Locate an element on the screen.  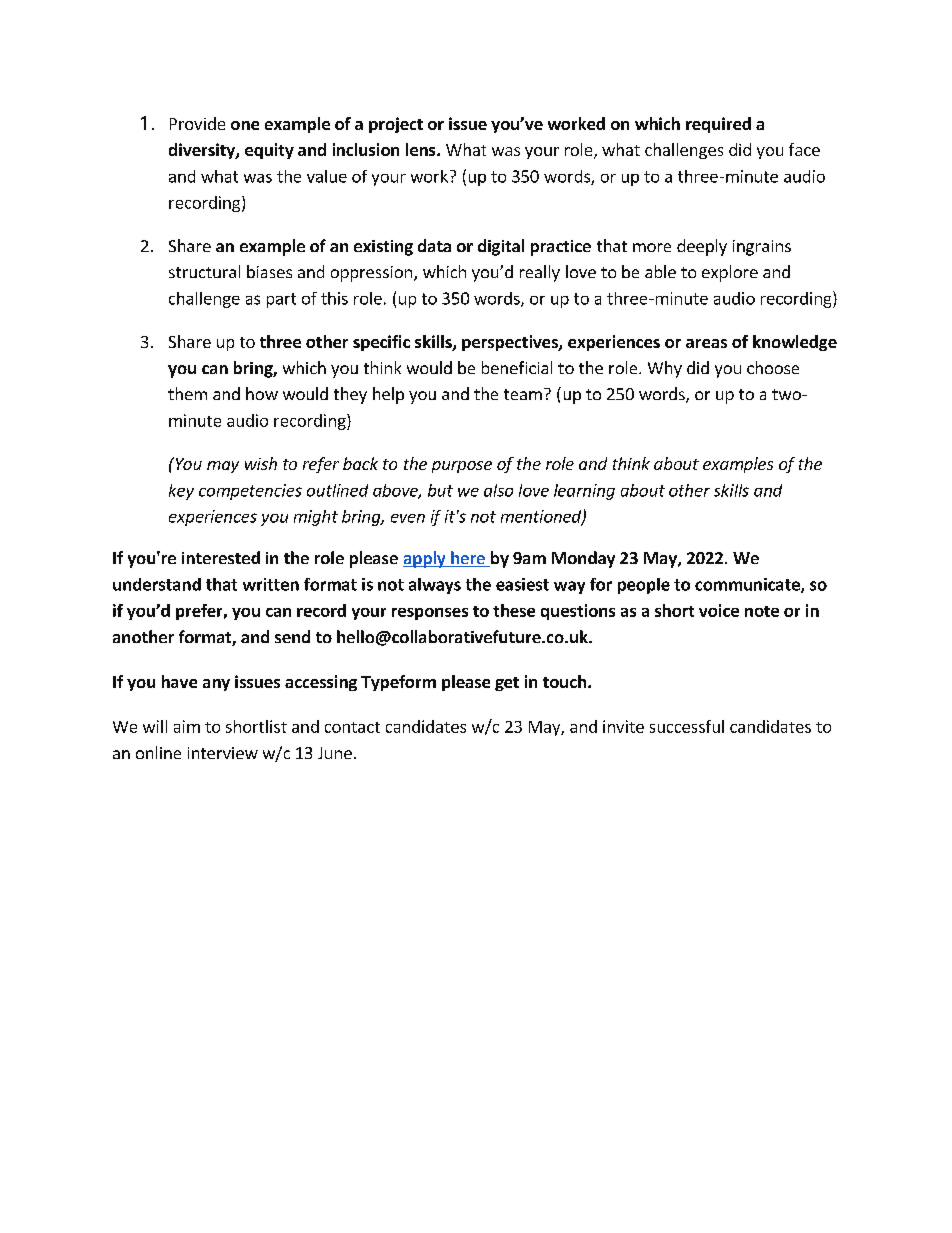
communicate is located at coordinates (748, 585).
